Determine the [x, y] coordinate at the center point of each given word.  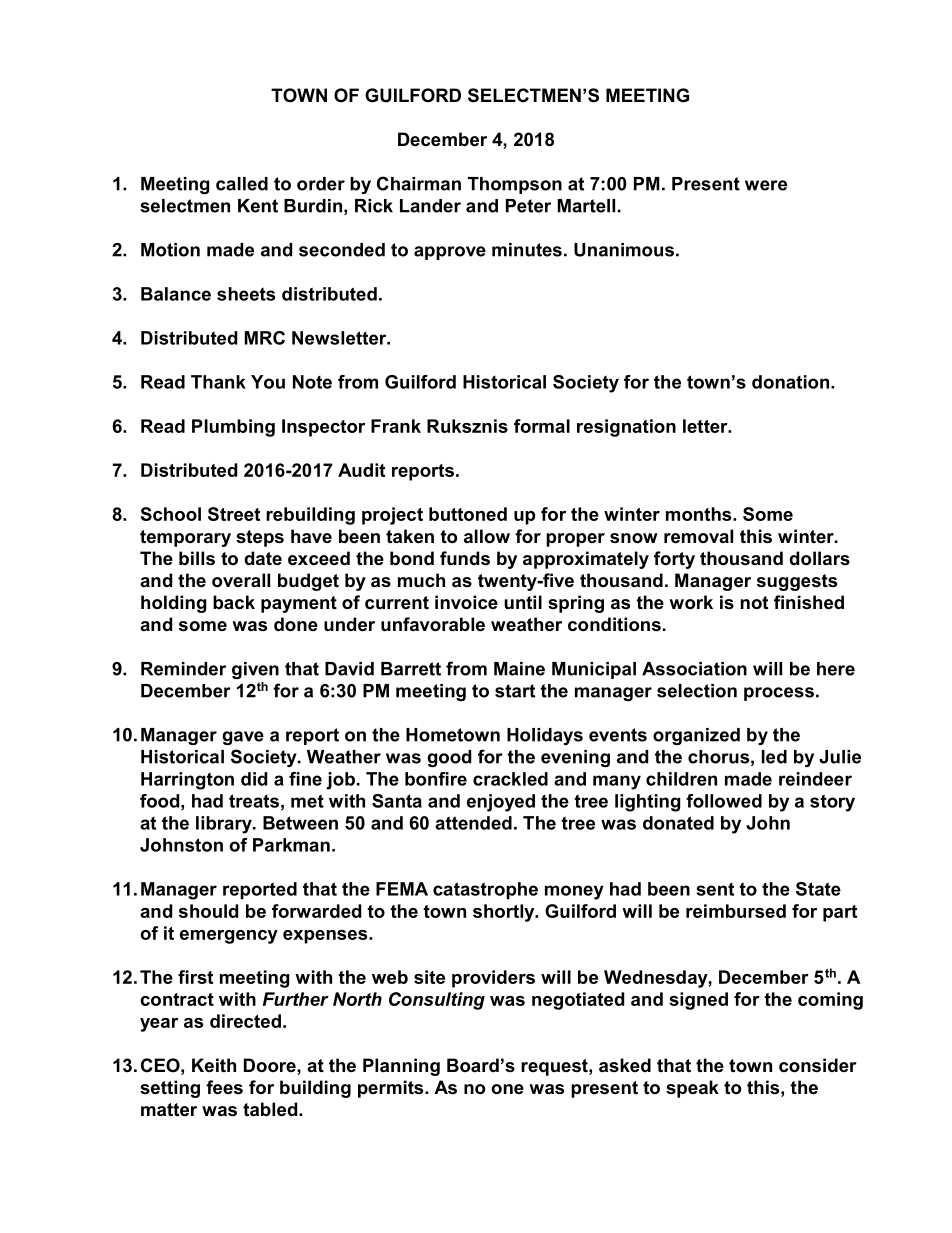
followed [724, 801]
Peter [528, 206]
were [766, 185]
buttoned [468, 514]
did [254, 779]
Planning [401, 1067]
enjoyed [501, 803]
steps [260, 538]
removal [698, 536]
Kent [258, 206]
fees [224, 1087]
